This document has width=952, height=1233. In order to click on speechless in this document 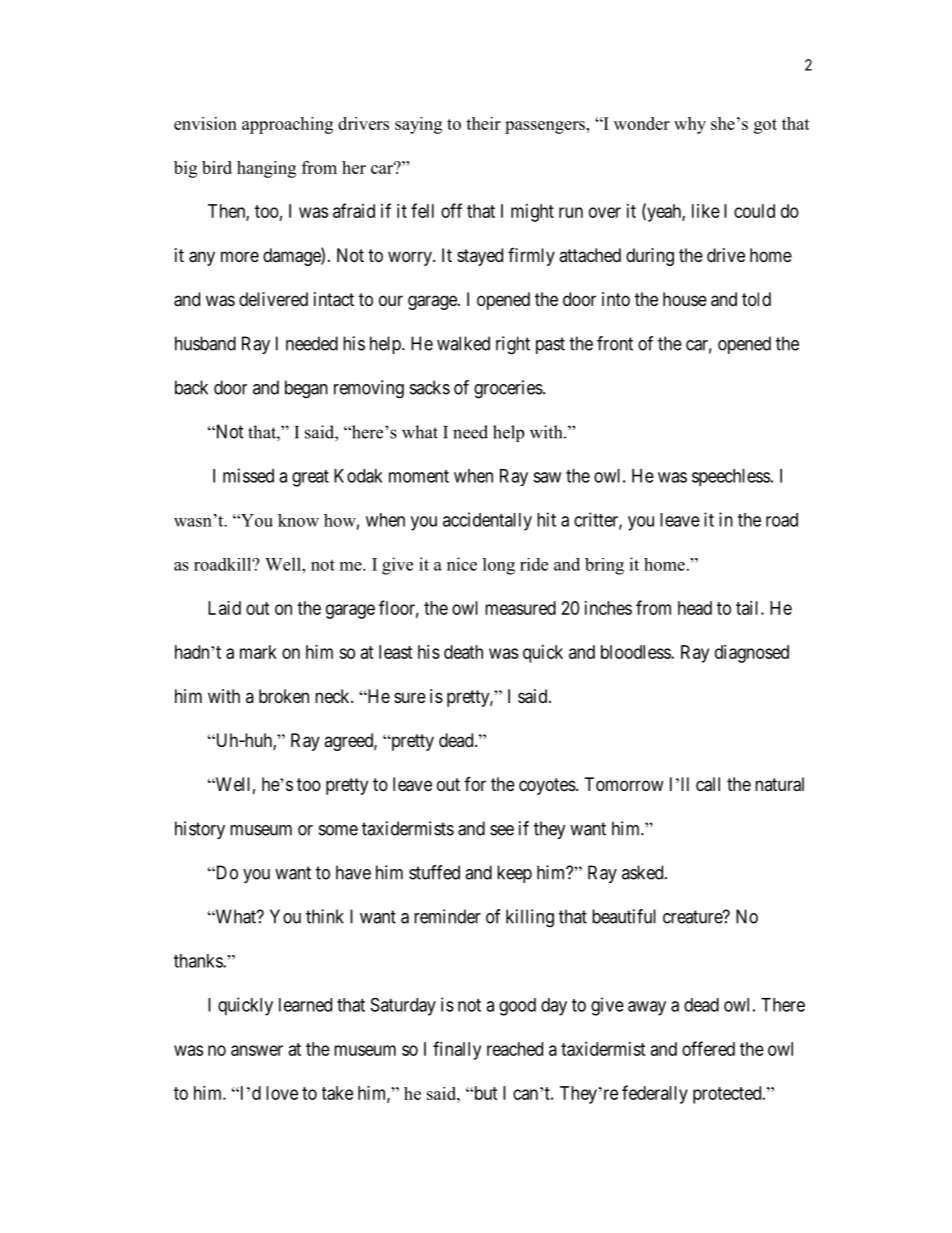, I will do `click(731, 477)`.
